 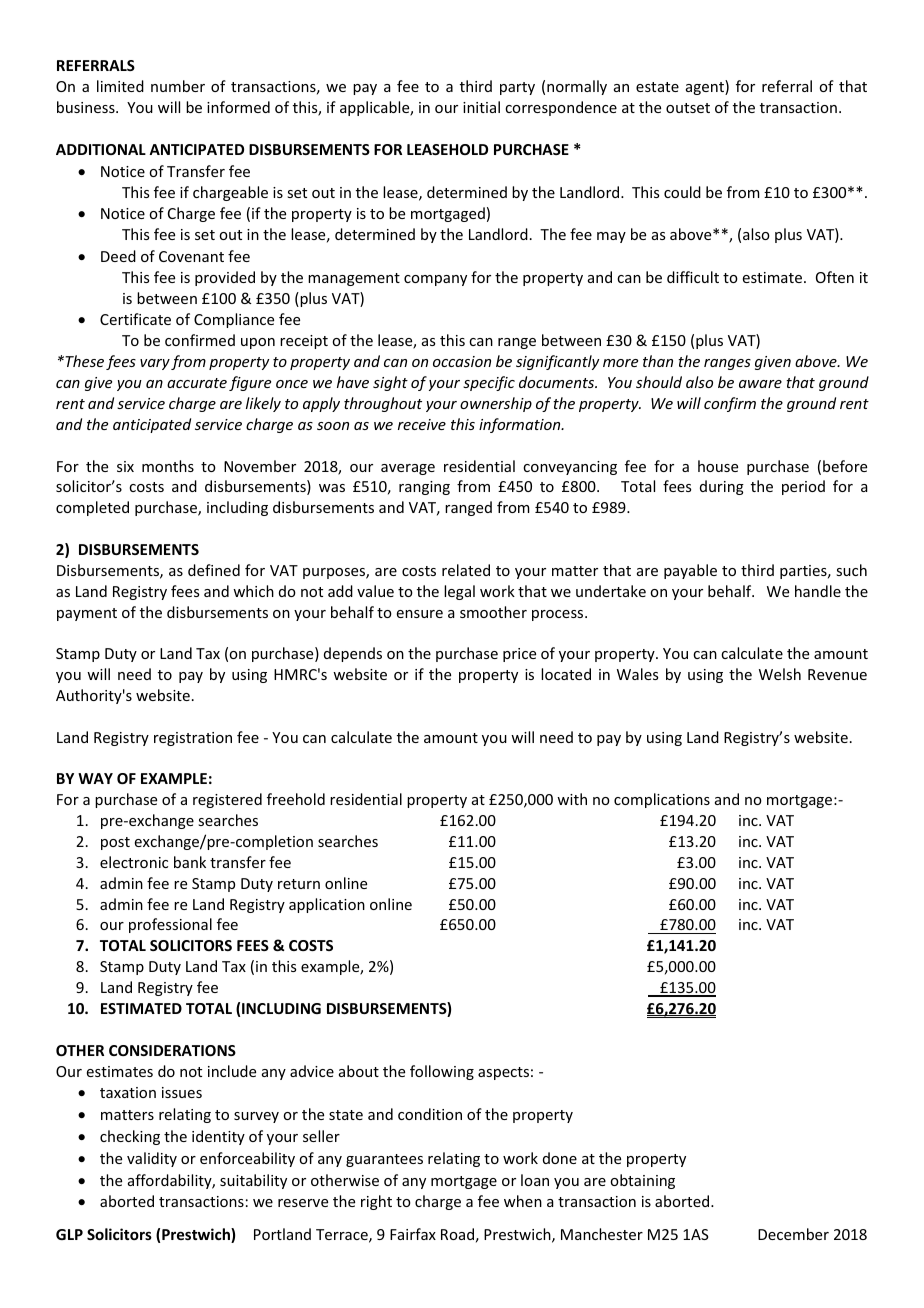 What do you see at coordinates (178, 86) in the screenshot?
I see `number` at bounding box center [178, 86].
